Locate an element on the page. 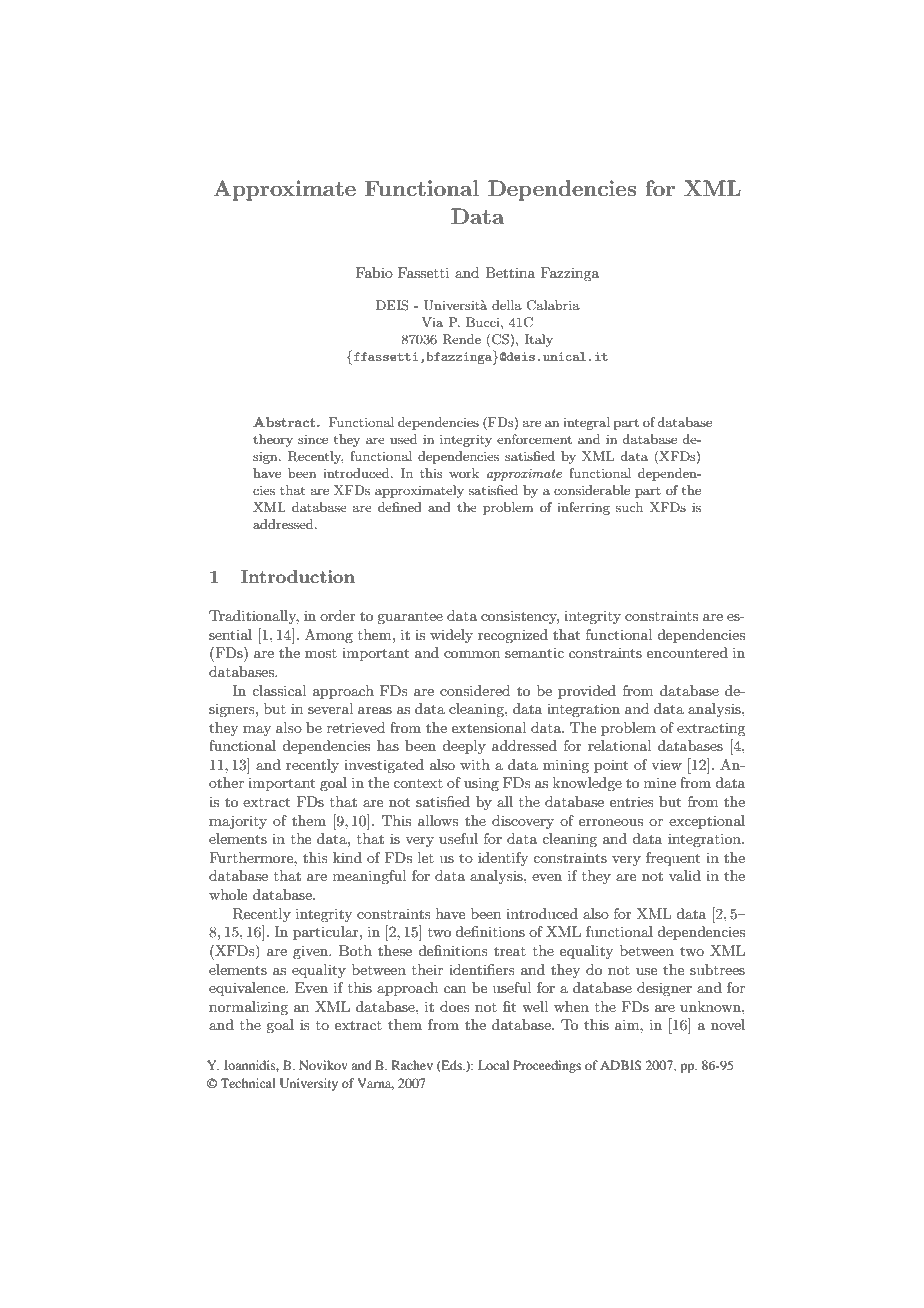 The width and height of the image is (924, 1308). defined is located at coordinates (400, 507).
